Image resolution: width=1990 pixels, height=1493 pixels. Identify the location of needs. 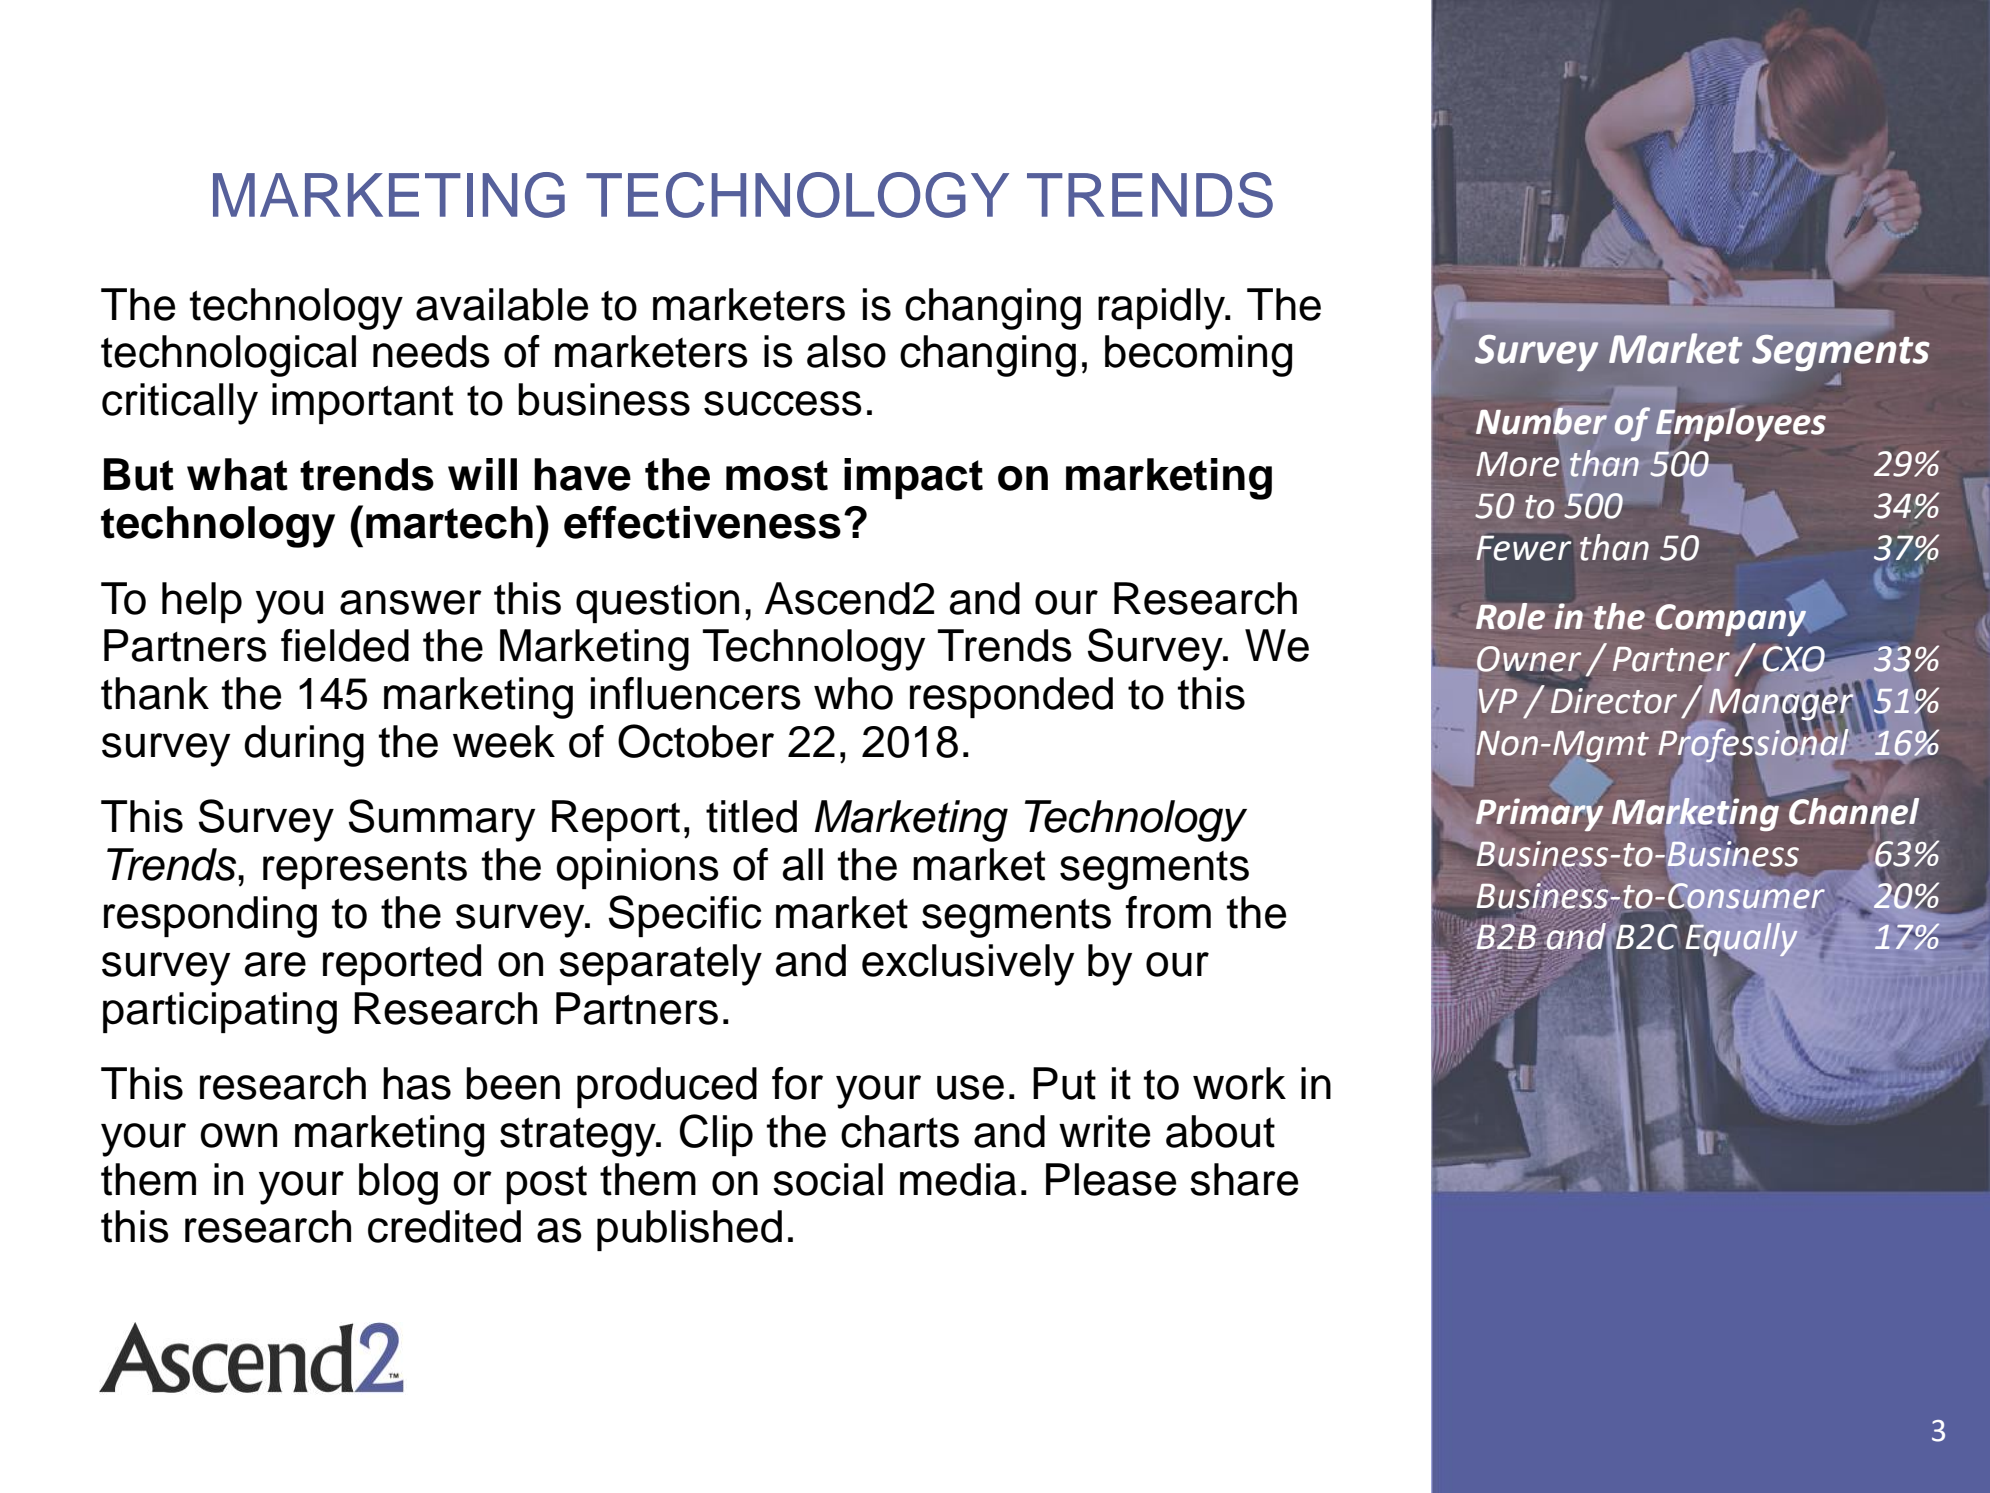
(431, 351).
